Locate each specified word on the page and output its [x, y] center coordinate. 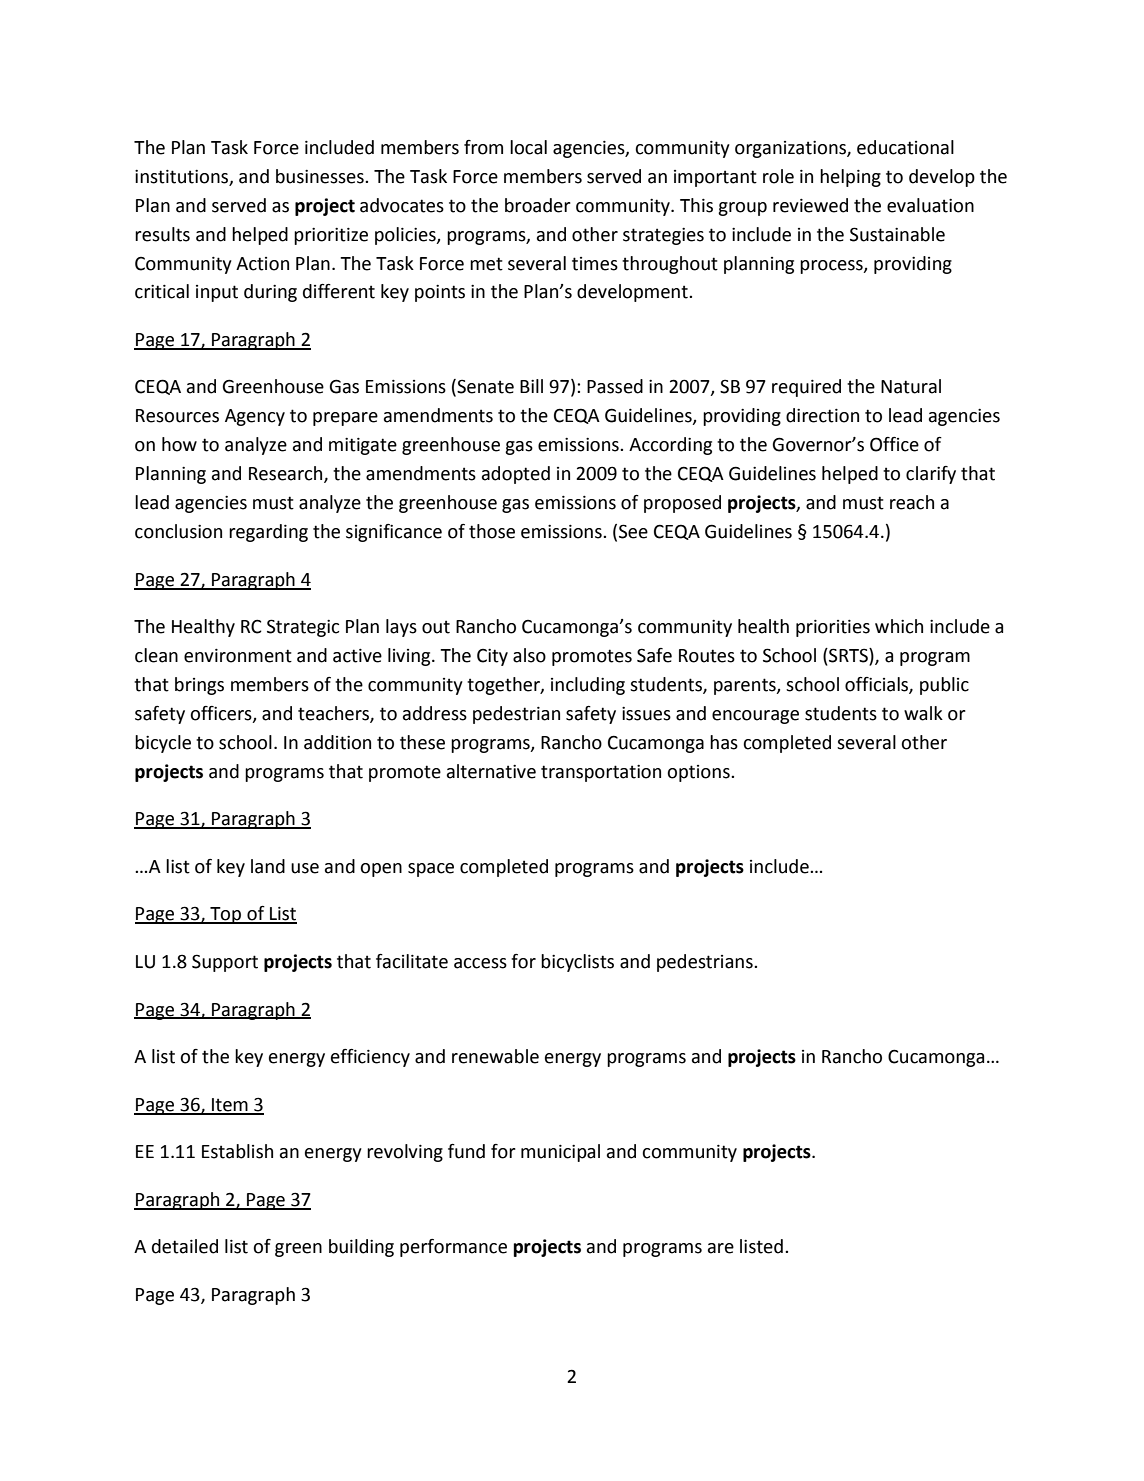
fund [466, 1151]
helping [850, 178]
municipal [560, 1153]
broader [538, 205]
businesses [321, 176]
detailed [185, 1246]
